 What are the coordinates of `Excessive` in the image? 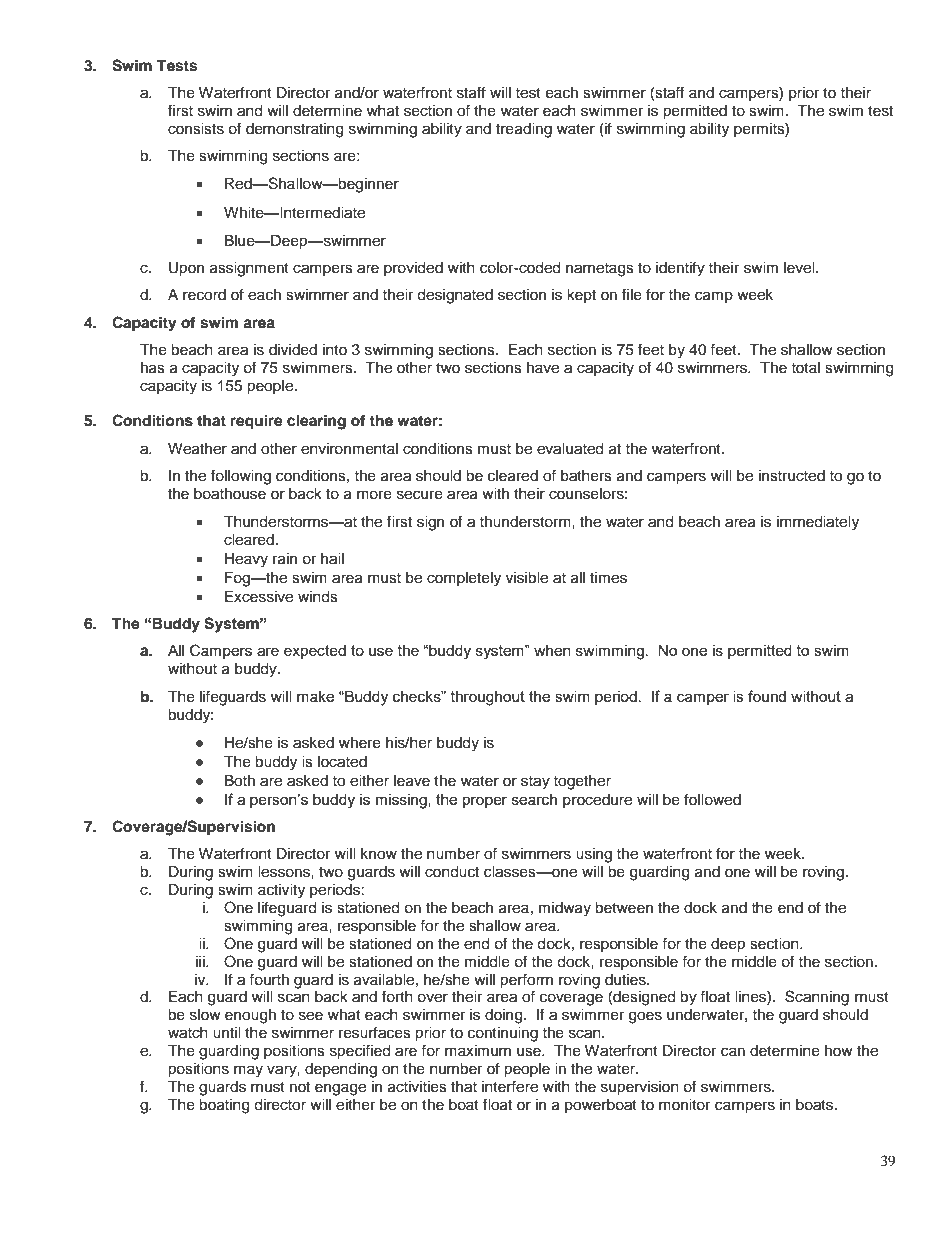 It's located at (259, 597).
